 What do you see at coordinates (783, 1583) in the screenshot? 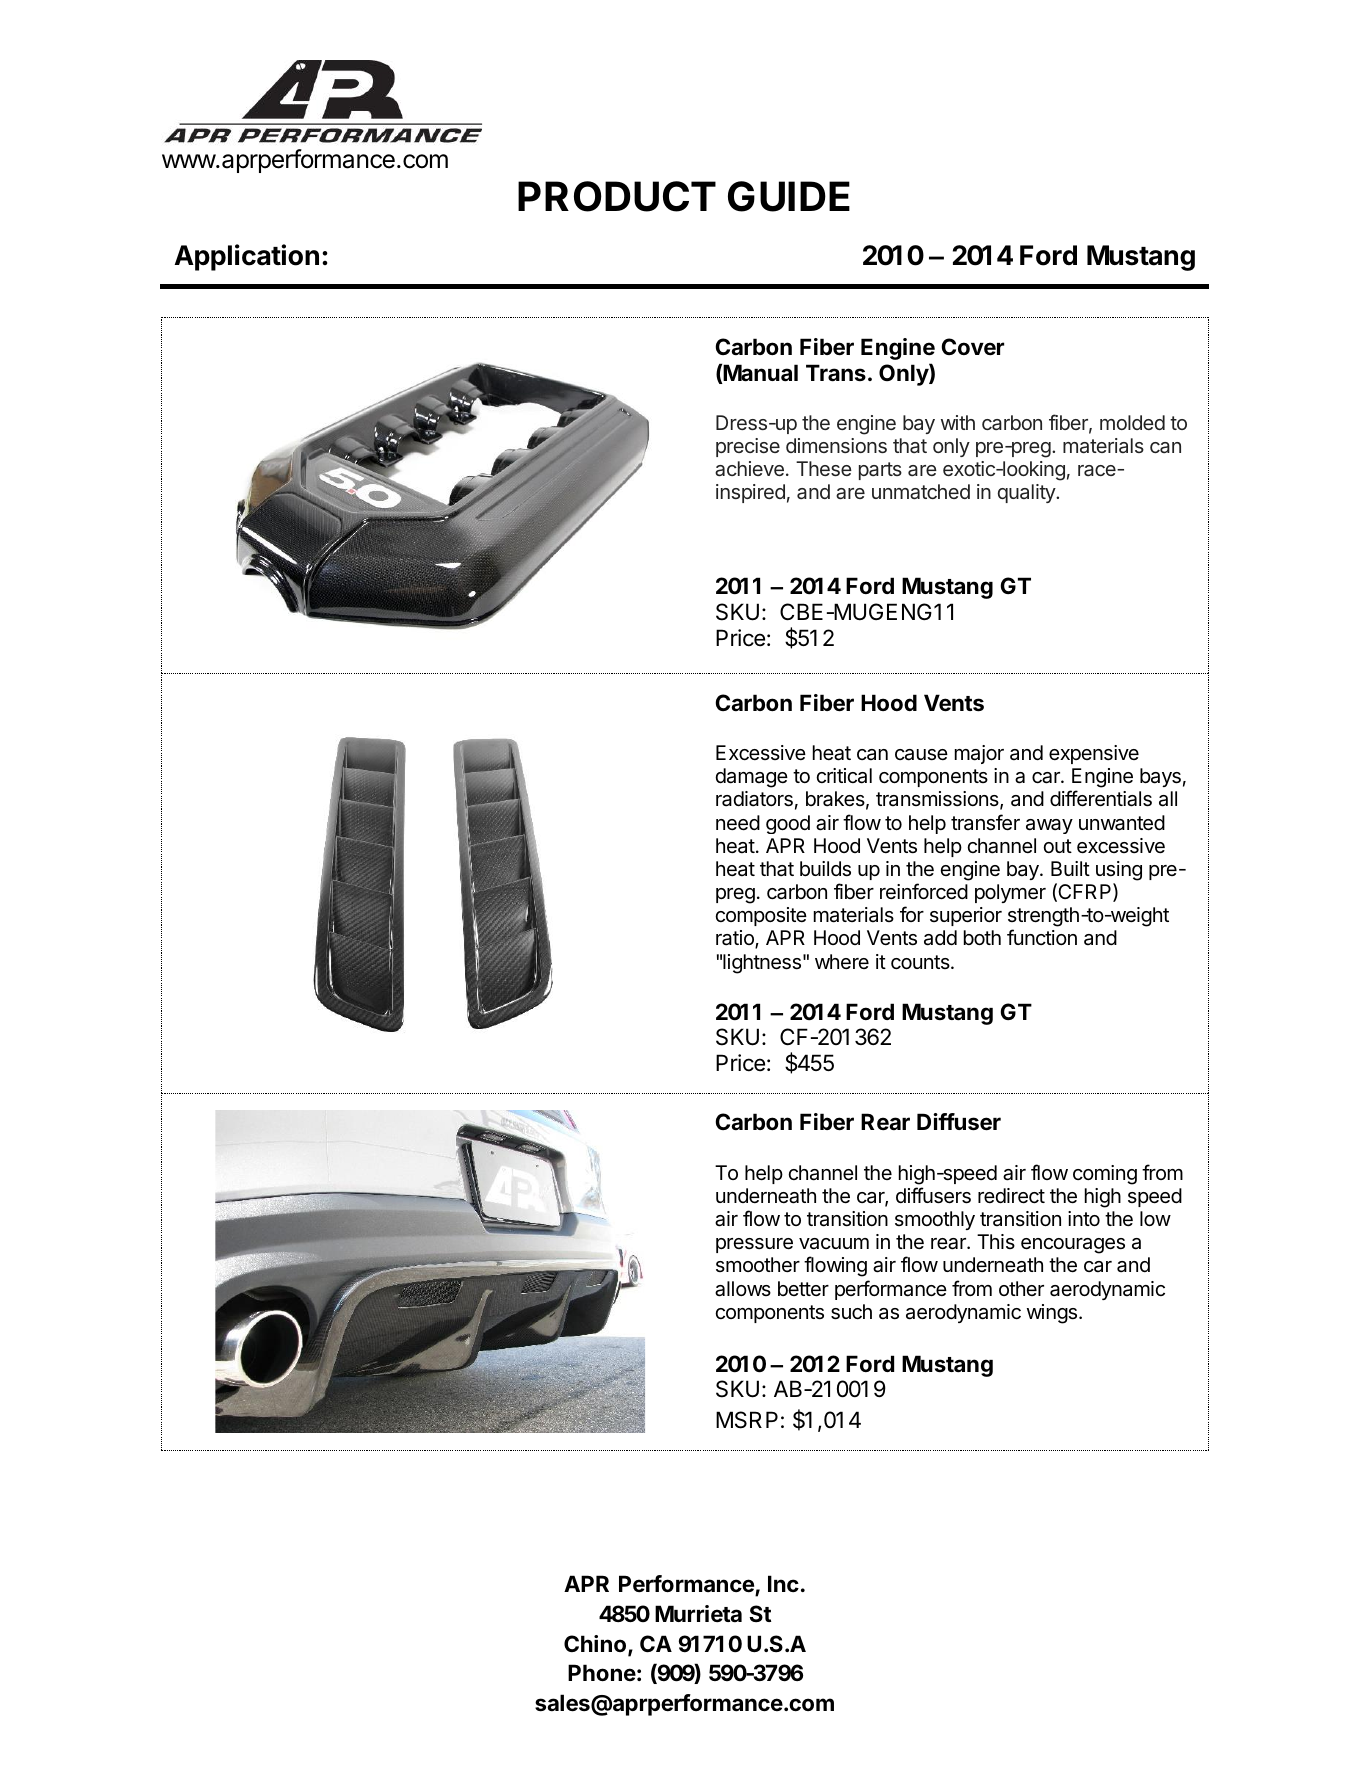
I see `Inc` at bounding box center [783, 1583].
